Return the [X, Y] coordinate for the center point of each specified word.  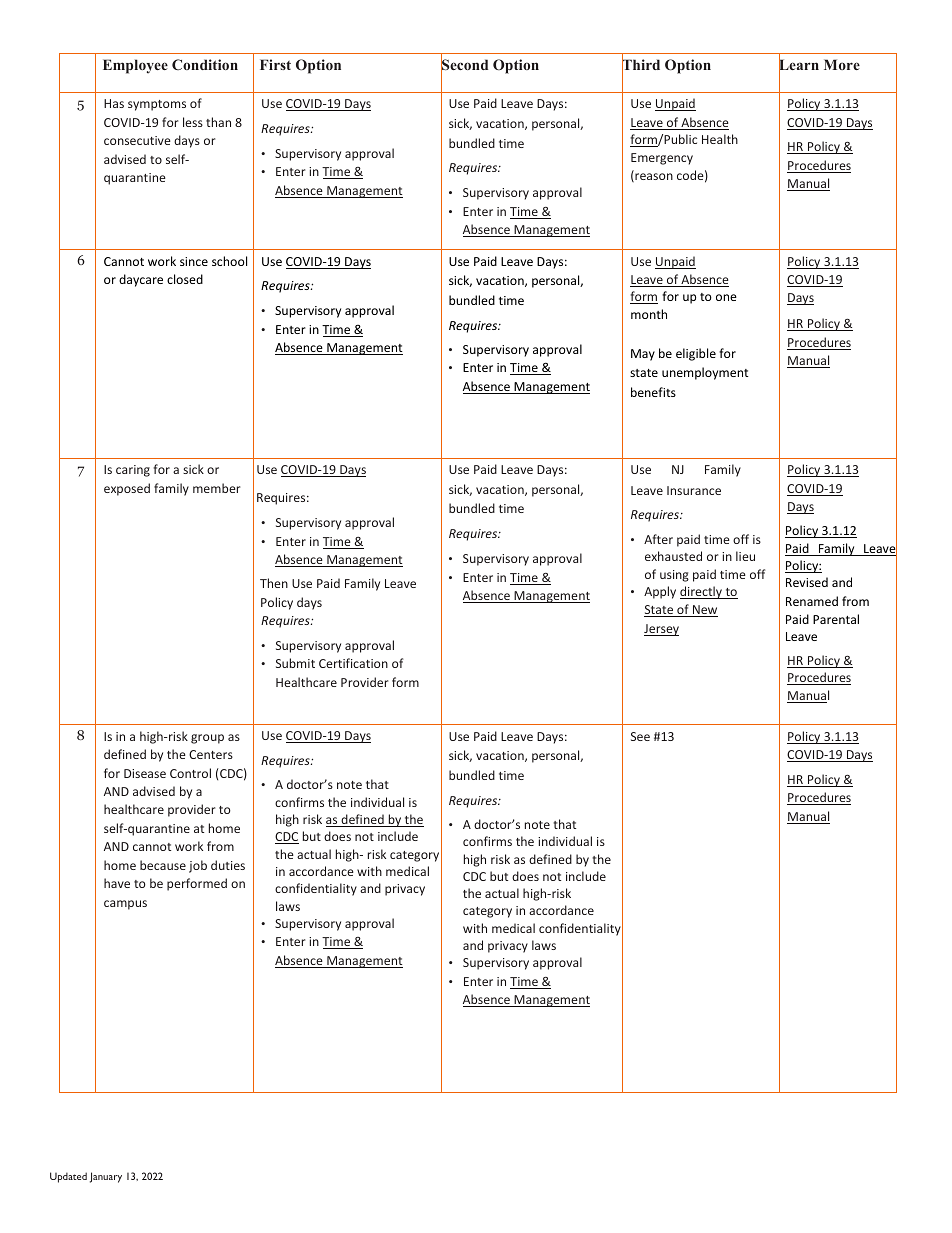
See [640, 736]
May [643, 355]
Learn [799, 65]
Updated [68, 1177]
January [106, 1177]
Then [274, 583]
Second [464, 66]
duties [228, 865]
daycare [141, 280]
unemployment [705, 373]
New [704, 611]
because [163, 865]
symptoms [157, 105]
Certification [353, 663]
